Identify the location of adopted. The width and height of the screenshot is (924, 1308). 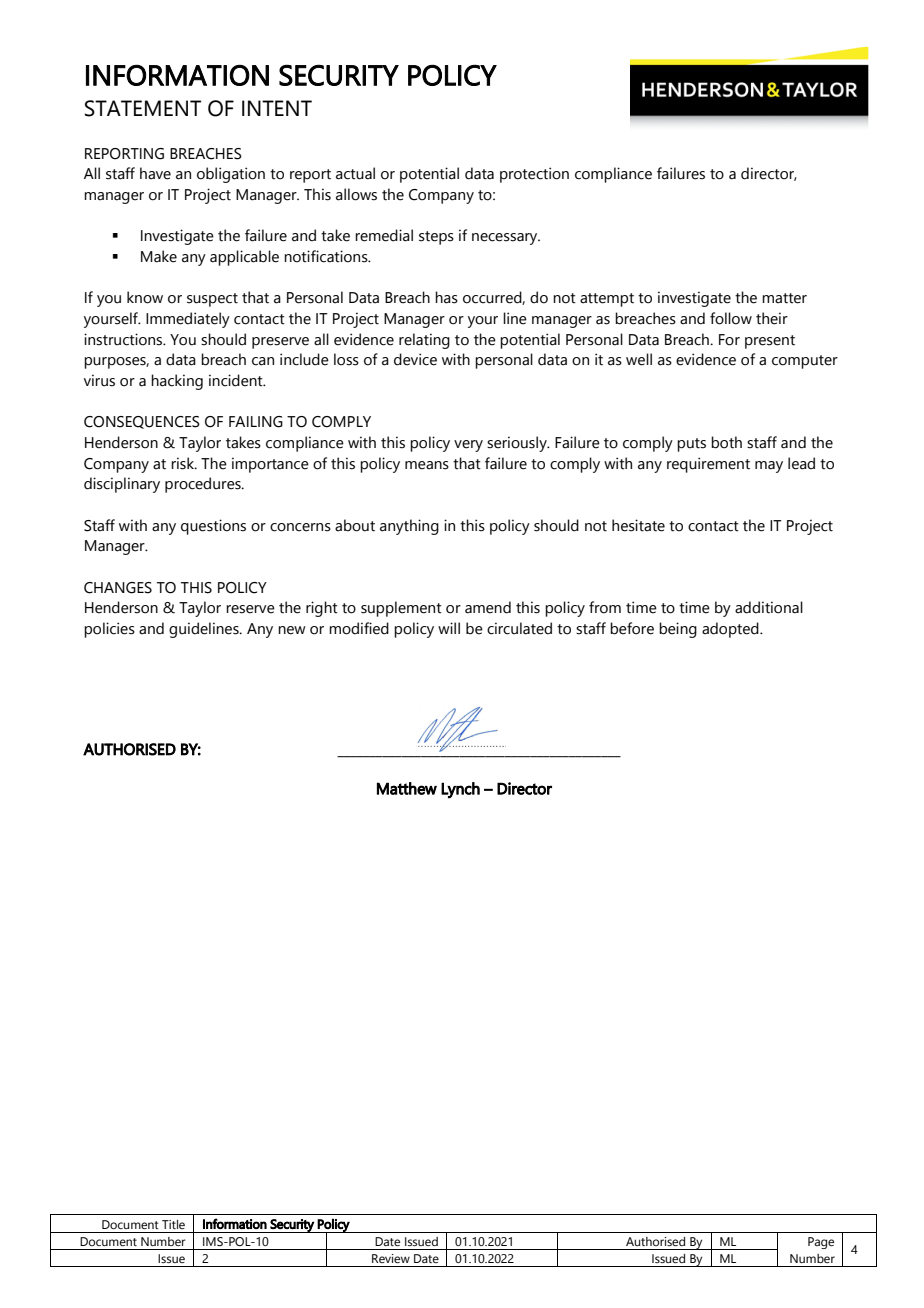
(731, 630).
